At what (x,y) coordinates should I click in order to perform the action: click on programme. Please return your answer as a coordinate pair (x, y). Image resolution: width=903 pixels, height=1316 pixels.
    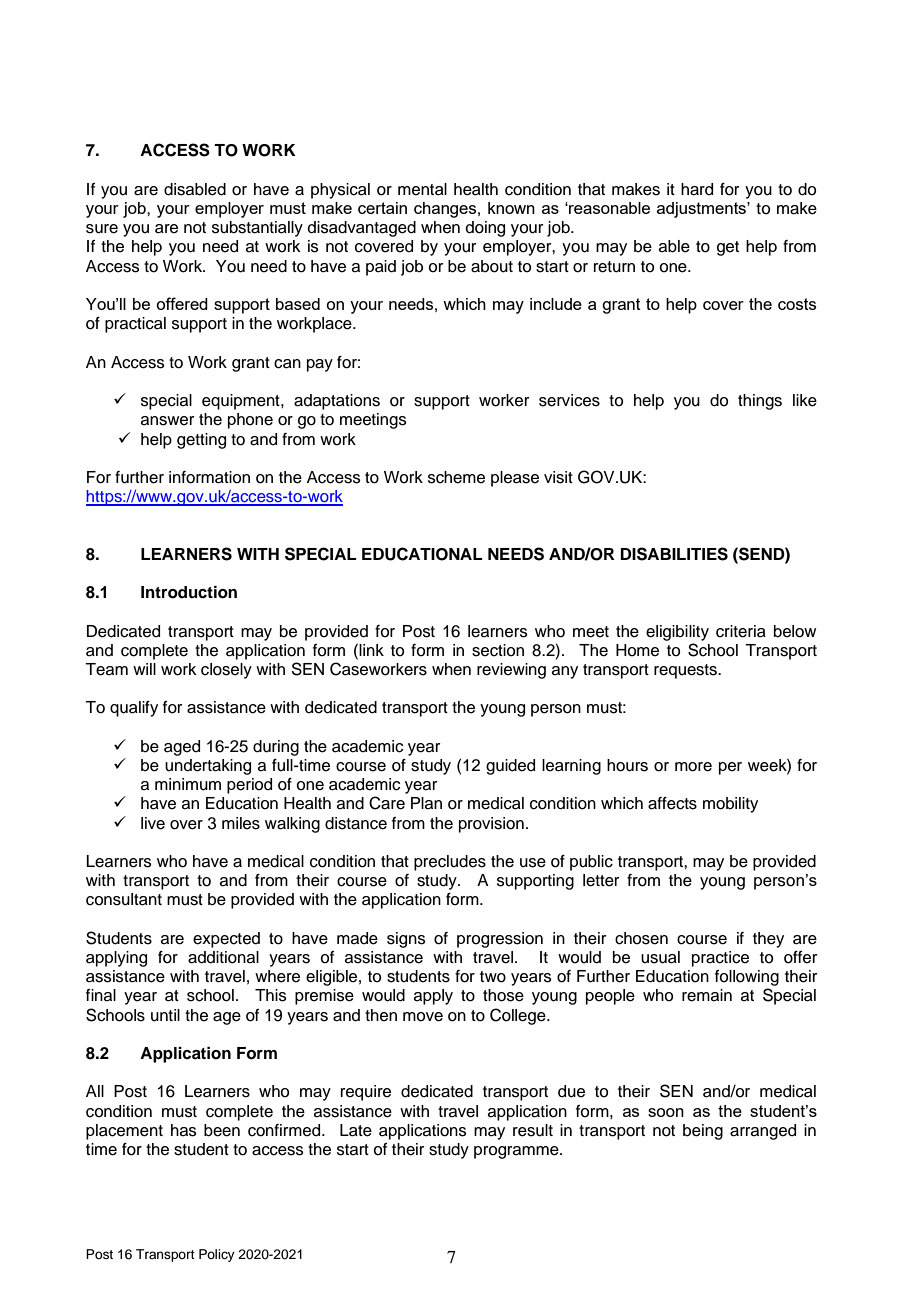
    Looking at the image, I should click on (517, 1152).
